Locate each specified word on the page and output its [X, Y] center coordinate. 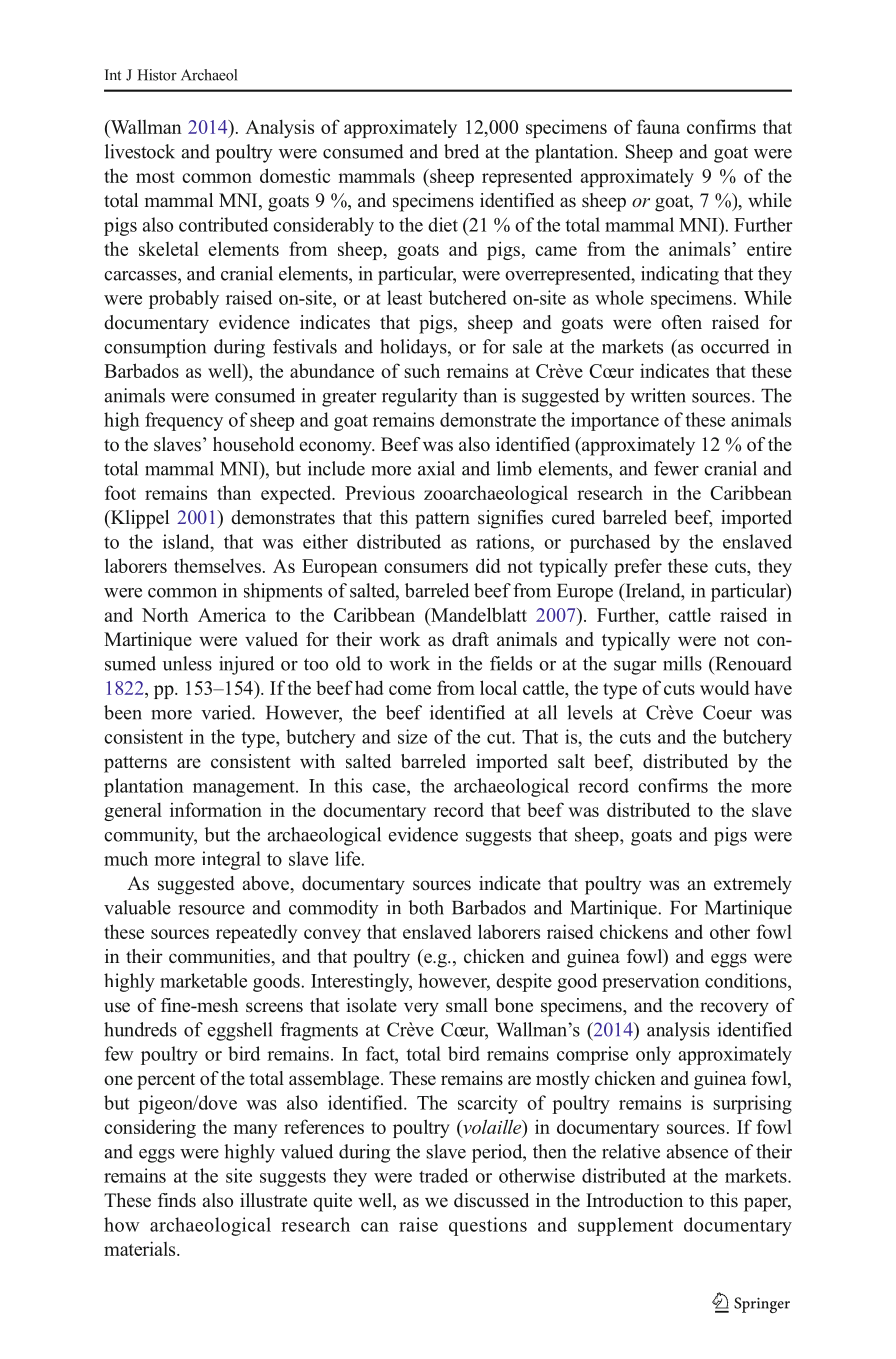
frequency [184, 421]
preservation [651, 982]
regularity [420, 397]
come [410, 690]
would [725, 687]
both [426, 907]
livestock [140, 151]
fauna [658, 126]
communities [220, 956]
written [658, 395]
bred [461, 151]
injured [246, 665]
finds [177, 1200]
